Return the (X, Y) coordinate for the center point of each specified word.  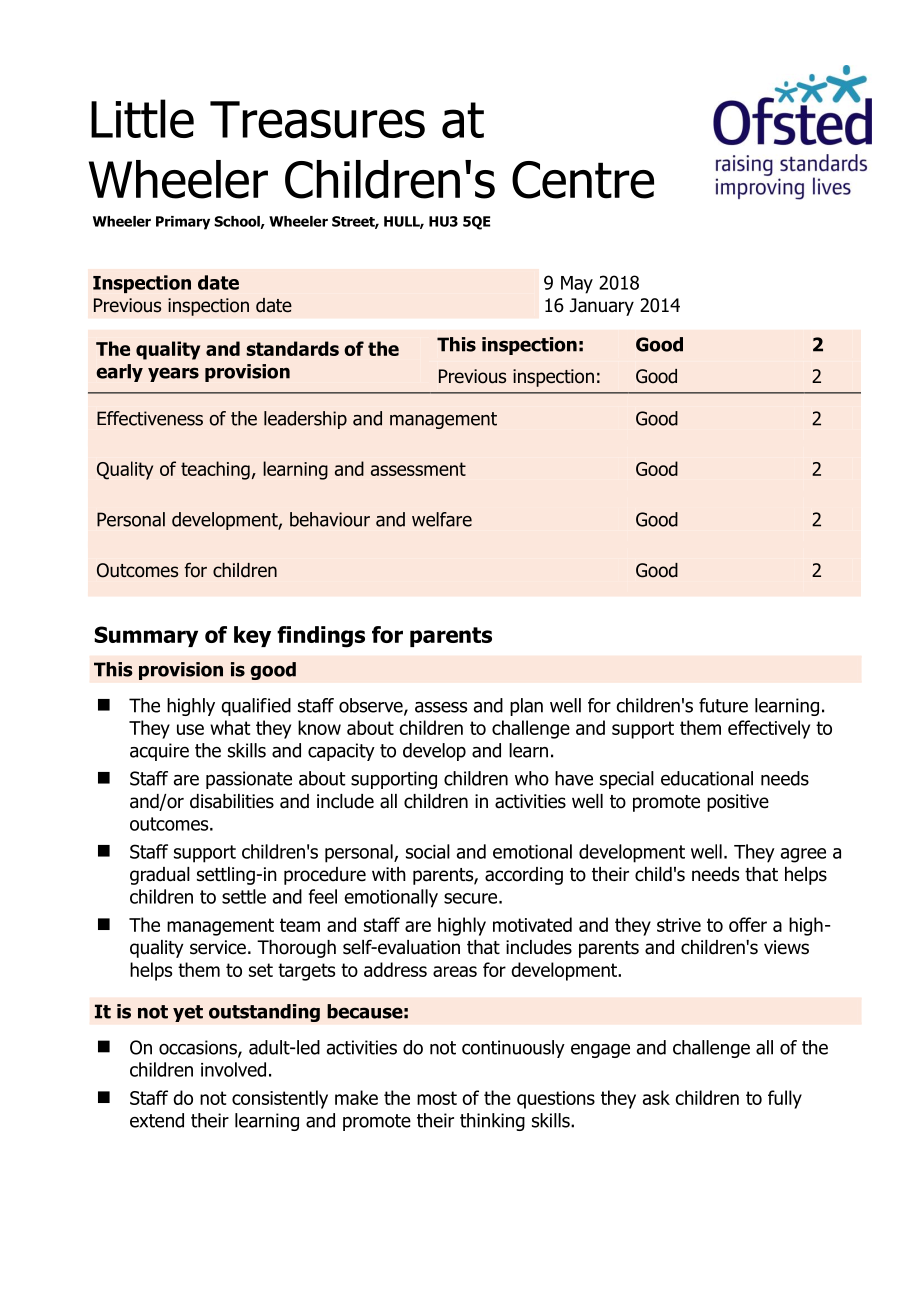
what (230, 727)
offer (748, 924)
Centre (583, 180)
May (577, 285)
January (602, 307)
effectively (769, 729)
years (173, 374)
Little (142, 118)
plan (526, 707)
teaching (215, 470)
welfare (442, 519)
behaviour (330, 519)
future (723, 705)
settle (244, 896)
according (524, 876)
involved (233, 1069)
